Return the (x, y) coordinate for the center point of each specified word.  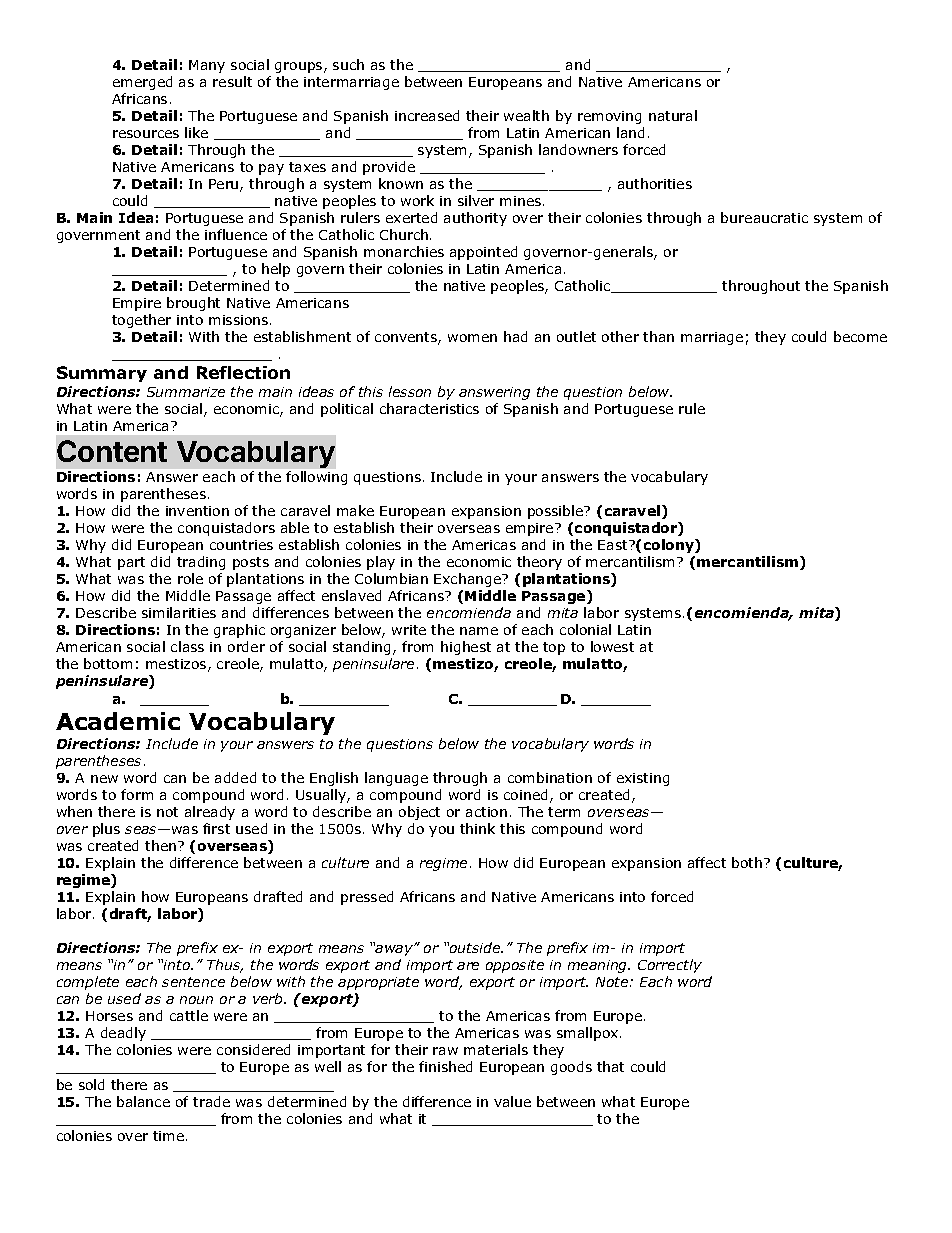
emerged (142, 83)
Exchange (468, 580)
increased (427, 115)
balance (143, 1101)
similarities (179, 612)
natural (673, 115)
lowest (612, 646)
